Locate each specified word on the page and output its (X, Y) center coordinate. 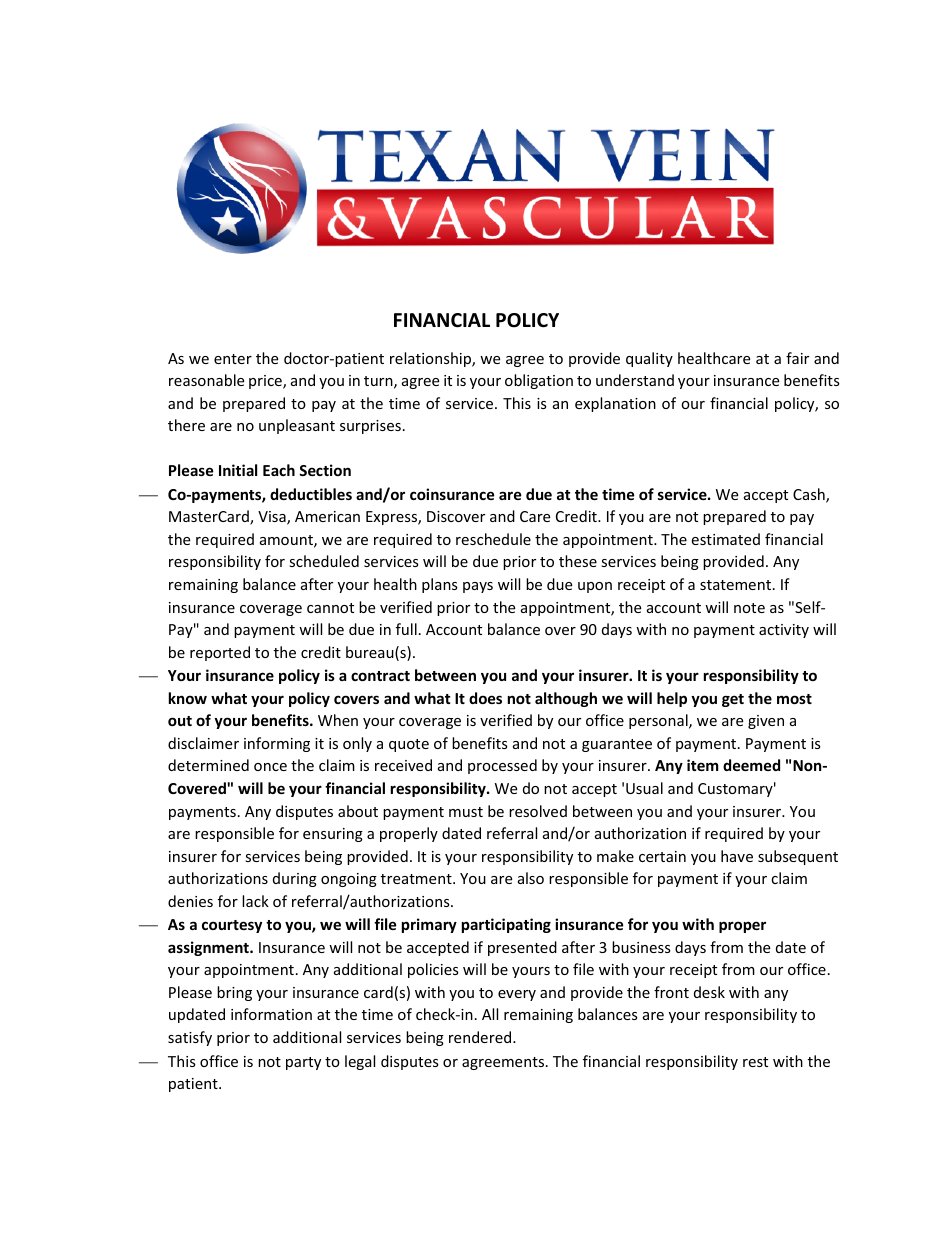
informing (277, 744)
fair (797, 358)
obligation (539, 381)
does (485, 698)
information (271, 1014)
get (733, 700)
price (266, 382)
